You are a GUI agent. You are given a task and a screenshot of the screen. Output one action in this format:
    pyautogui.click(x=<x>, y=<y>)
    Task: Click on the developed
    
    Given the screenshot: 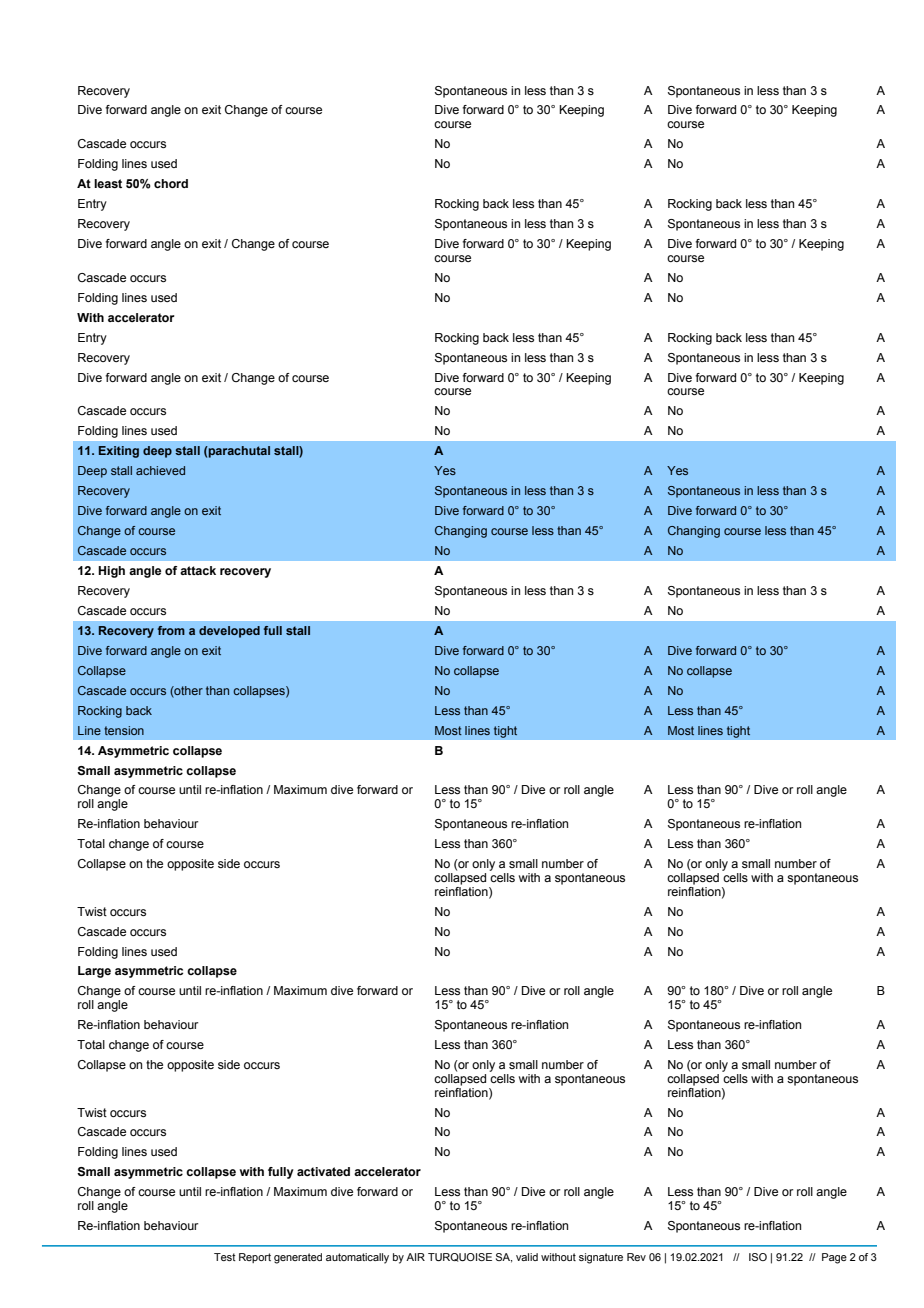 What is the action you would take?
    pyautogui.click(x=229, y=632)
